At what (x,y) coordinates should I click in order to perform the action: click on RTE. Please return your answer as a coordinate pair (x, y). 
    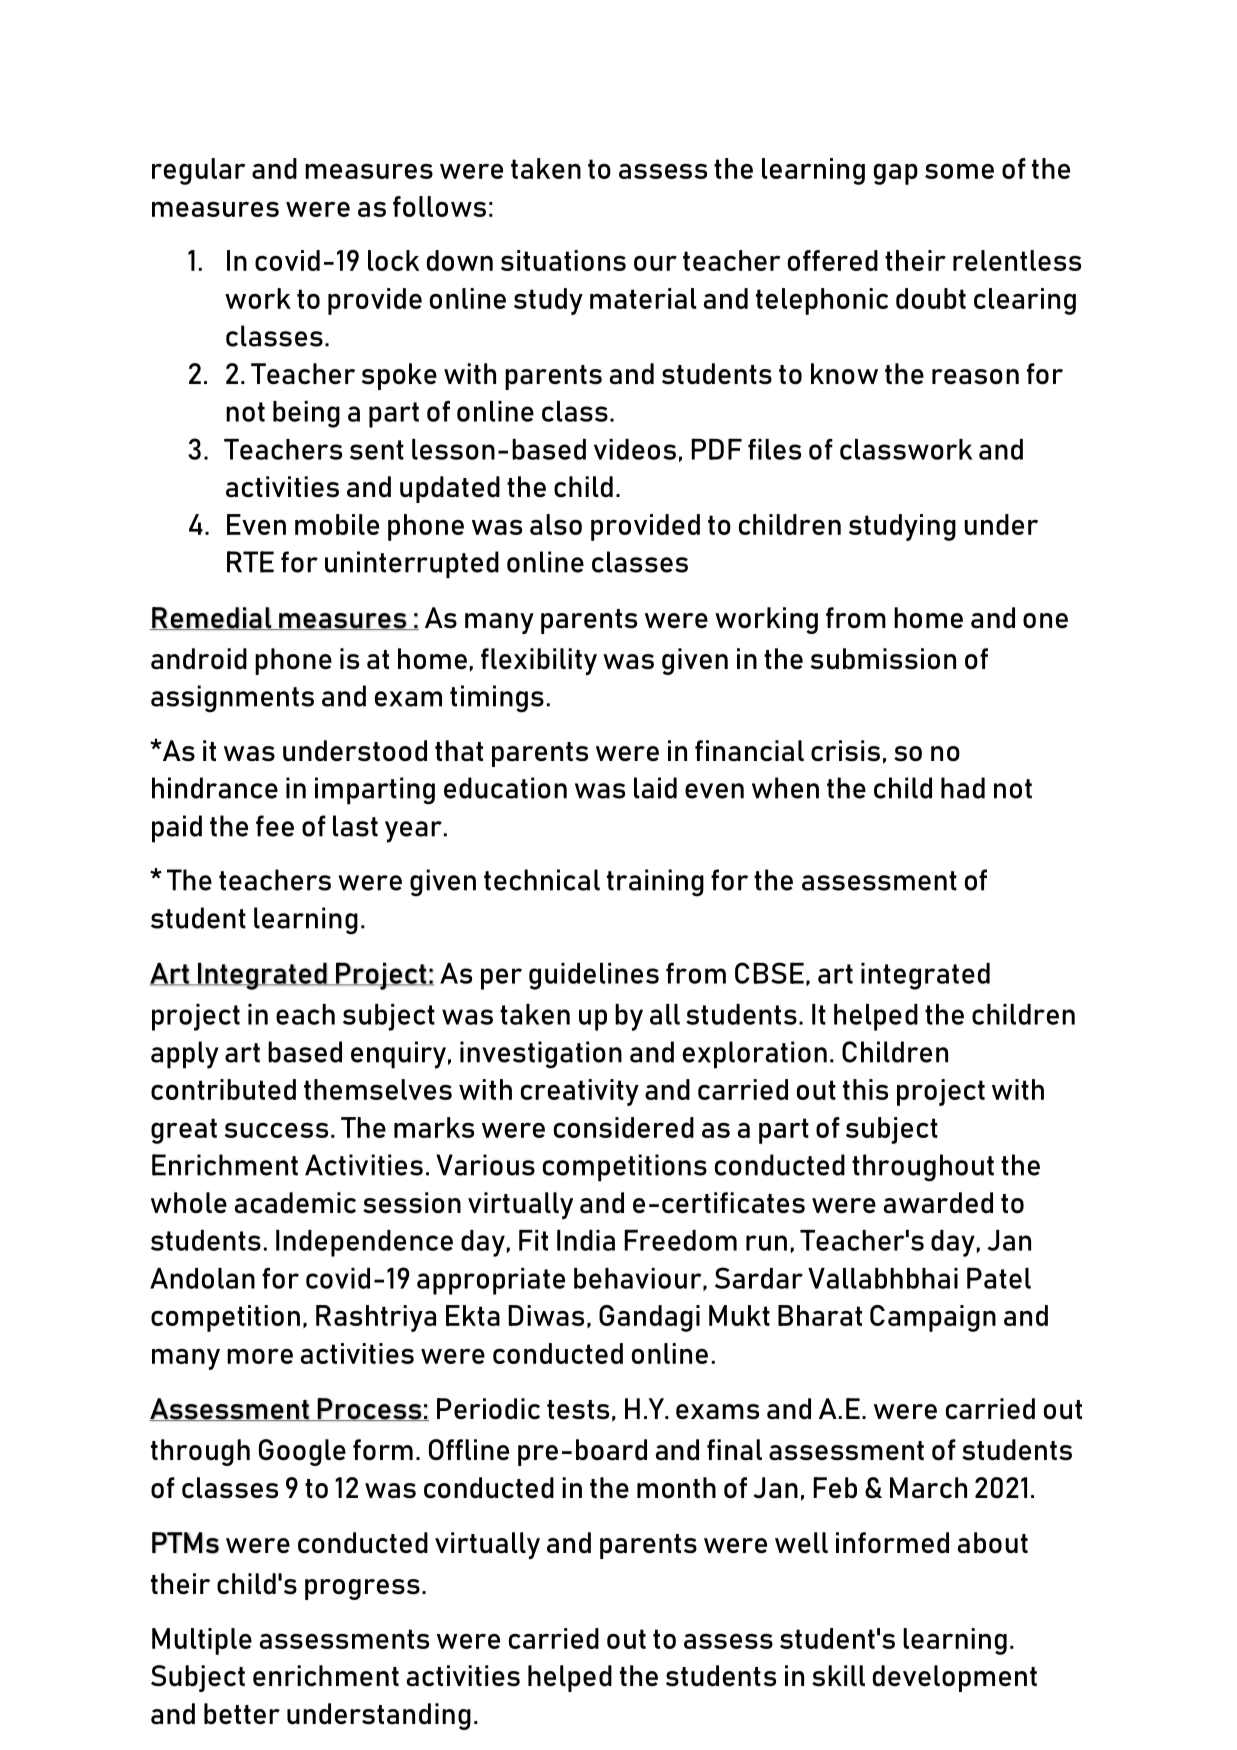
    Looking at the image, I should click on (250, 562).
